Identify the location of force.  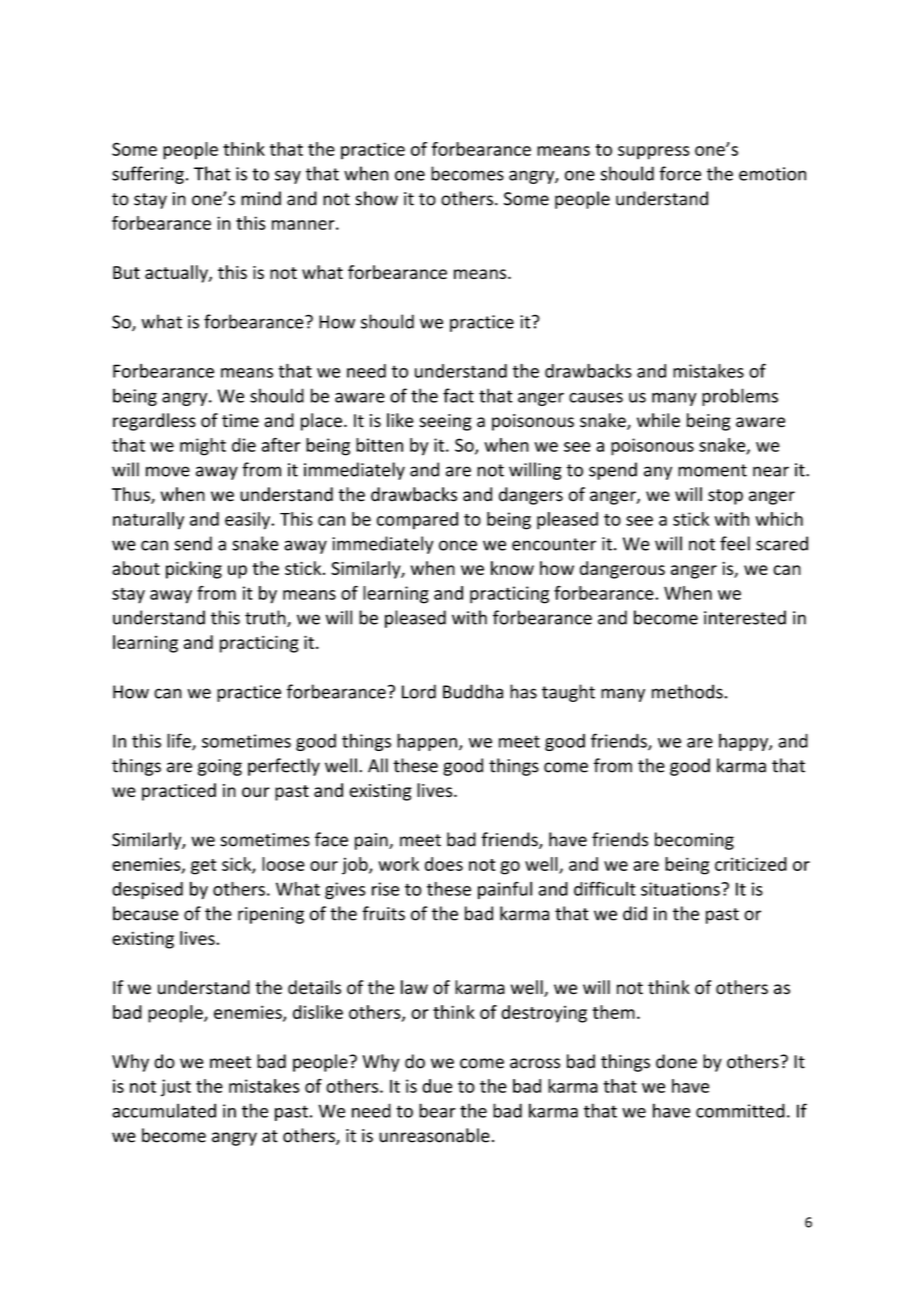
(680, 173).
